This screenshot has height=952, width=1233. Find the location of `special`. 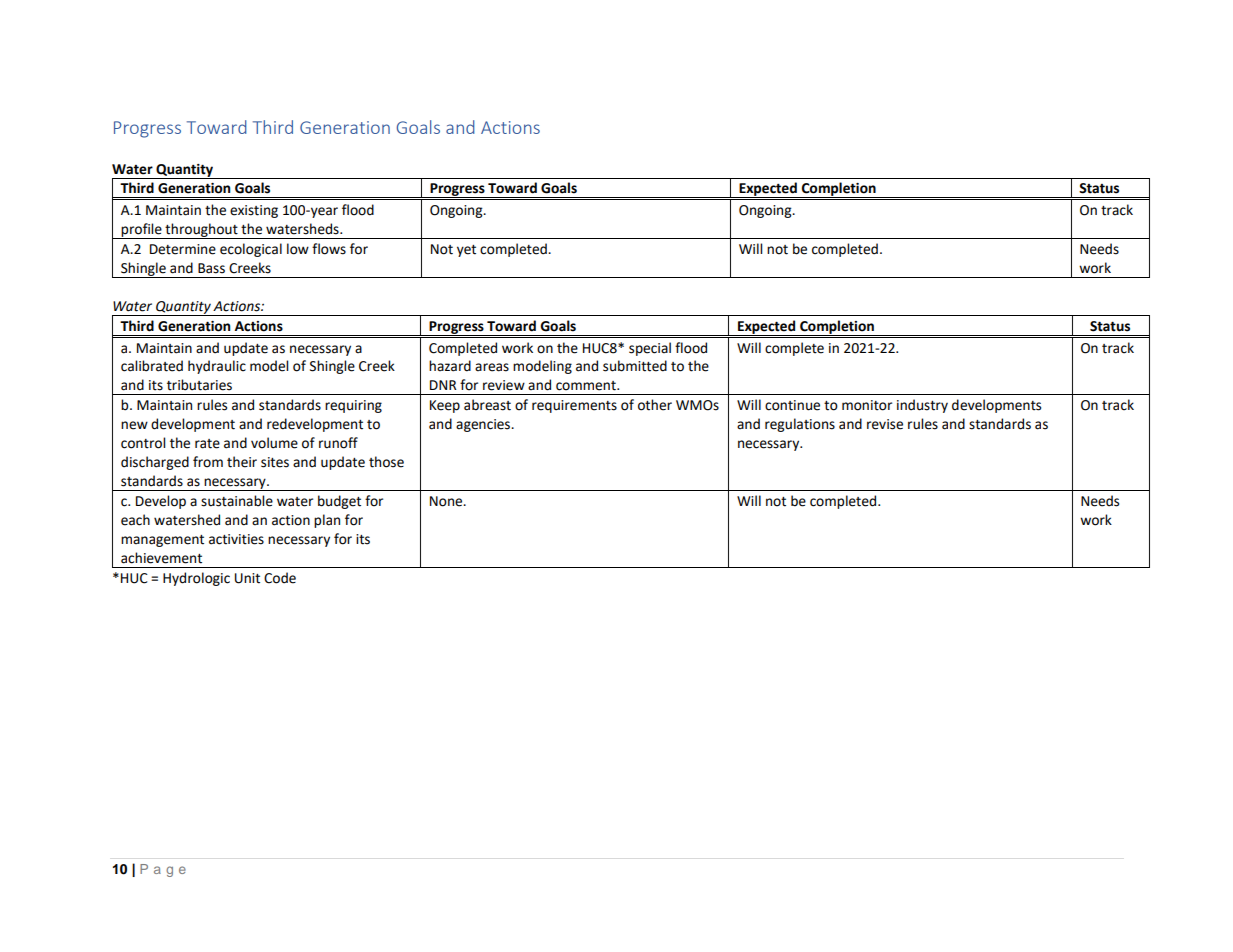

special is located at coordinates (650, 349).
